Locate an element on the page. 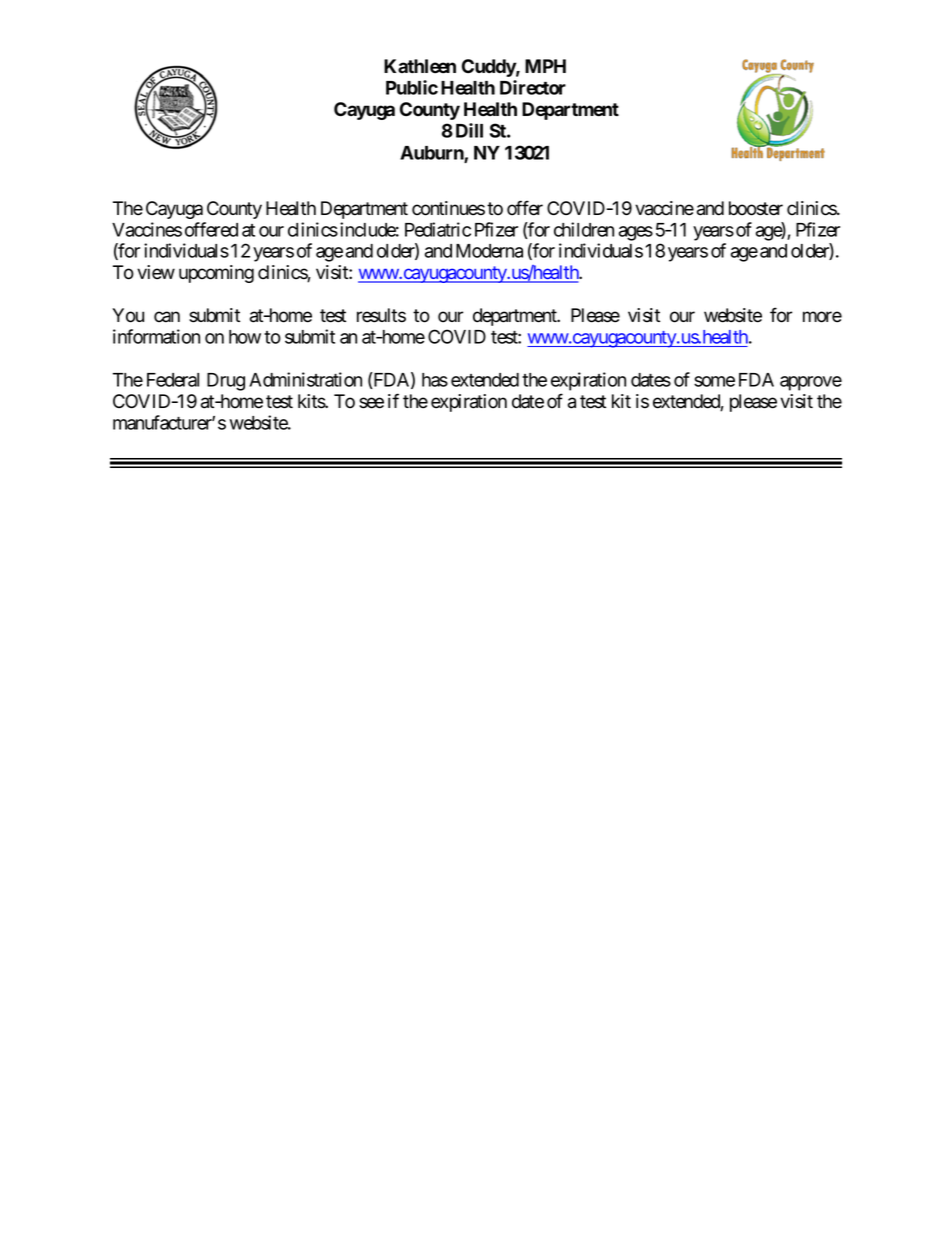 The width and height of the document is (952, 1233). Kathleen is located at coordinates (420, 66).
